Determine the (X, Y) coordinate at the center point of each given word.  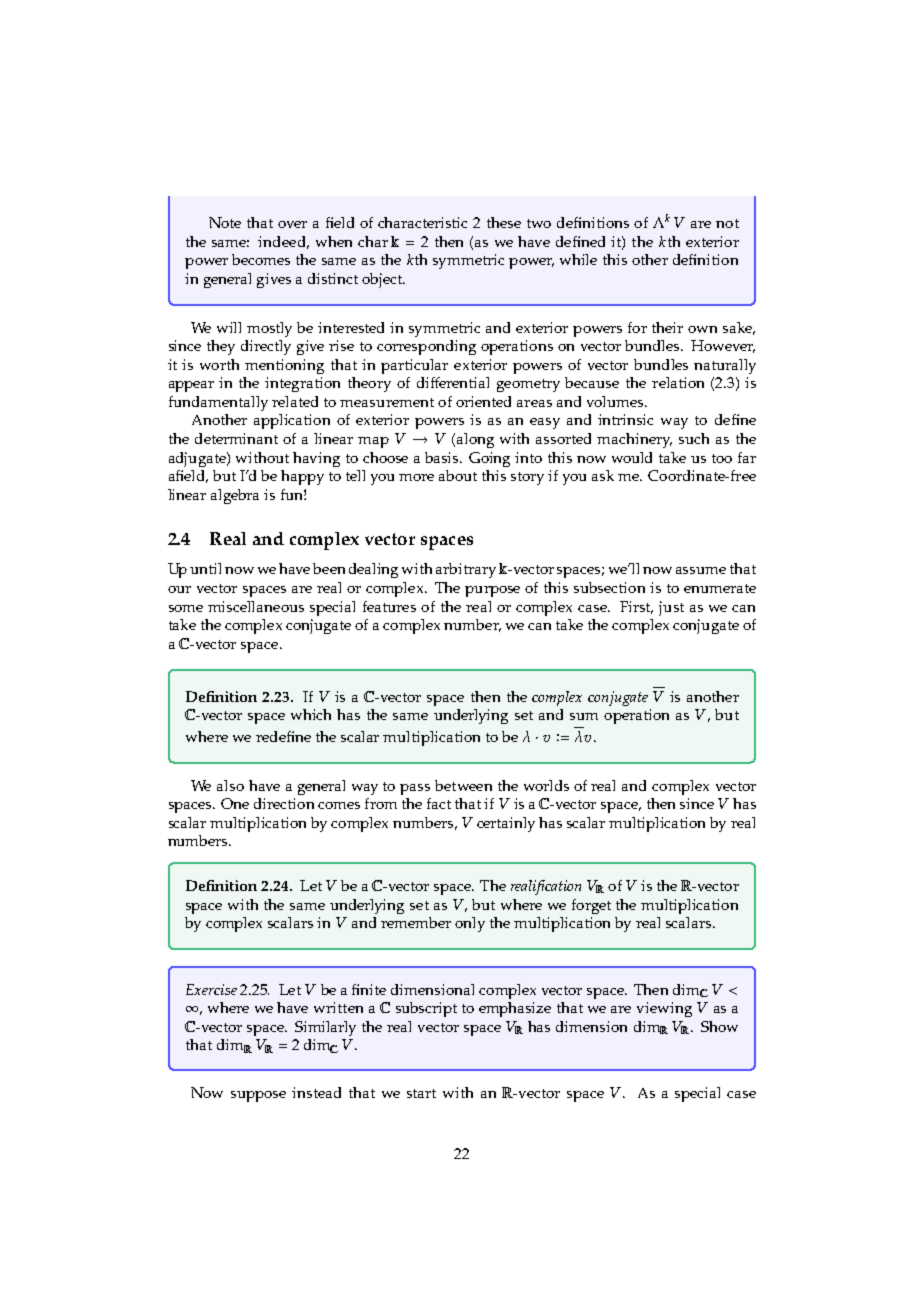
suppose (258, 1096)
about (458, 475)
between (463, 785)
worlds (546, 785)
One (235, 803)
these (504, 222)
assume (701, 570)
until (205, 568)
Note (225, 222)
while (578, 259)
